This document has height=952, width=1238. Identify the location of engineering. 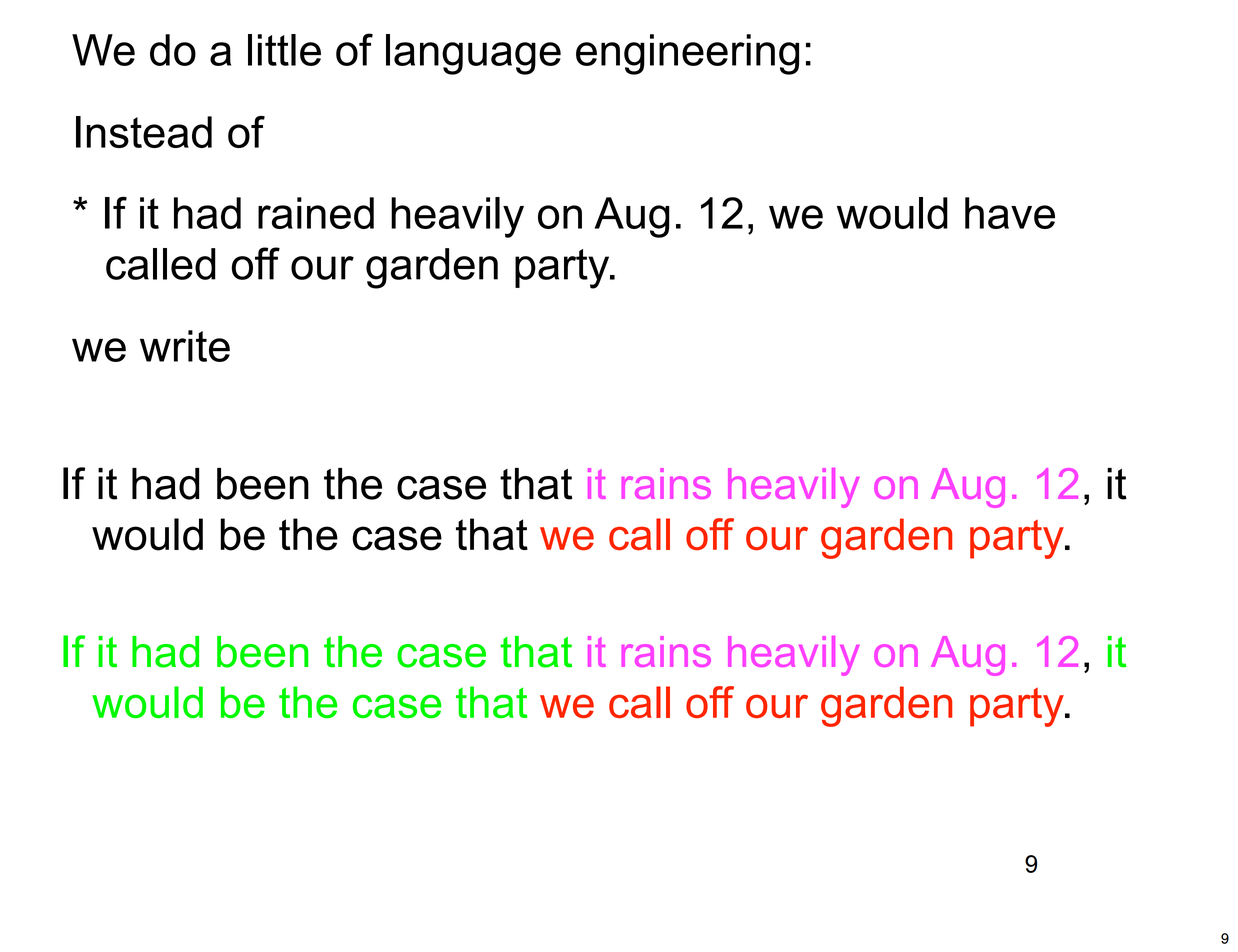
(687, 54).
